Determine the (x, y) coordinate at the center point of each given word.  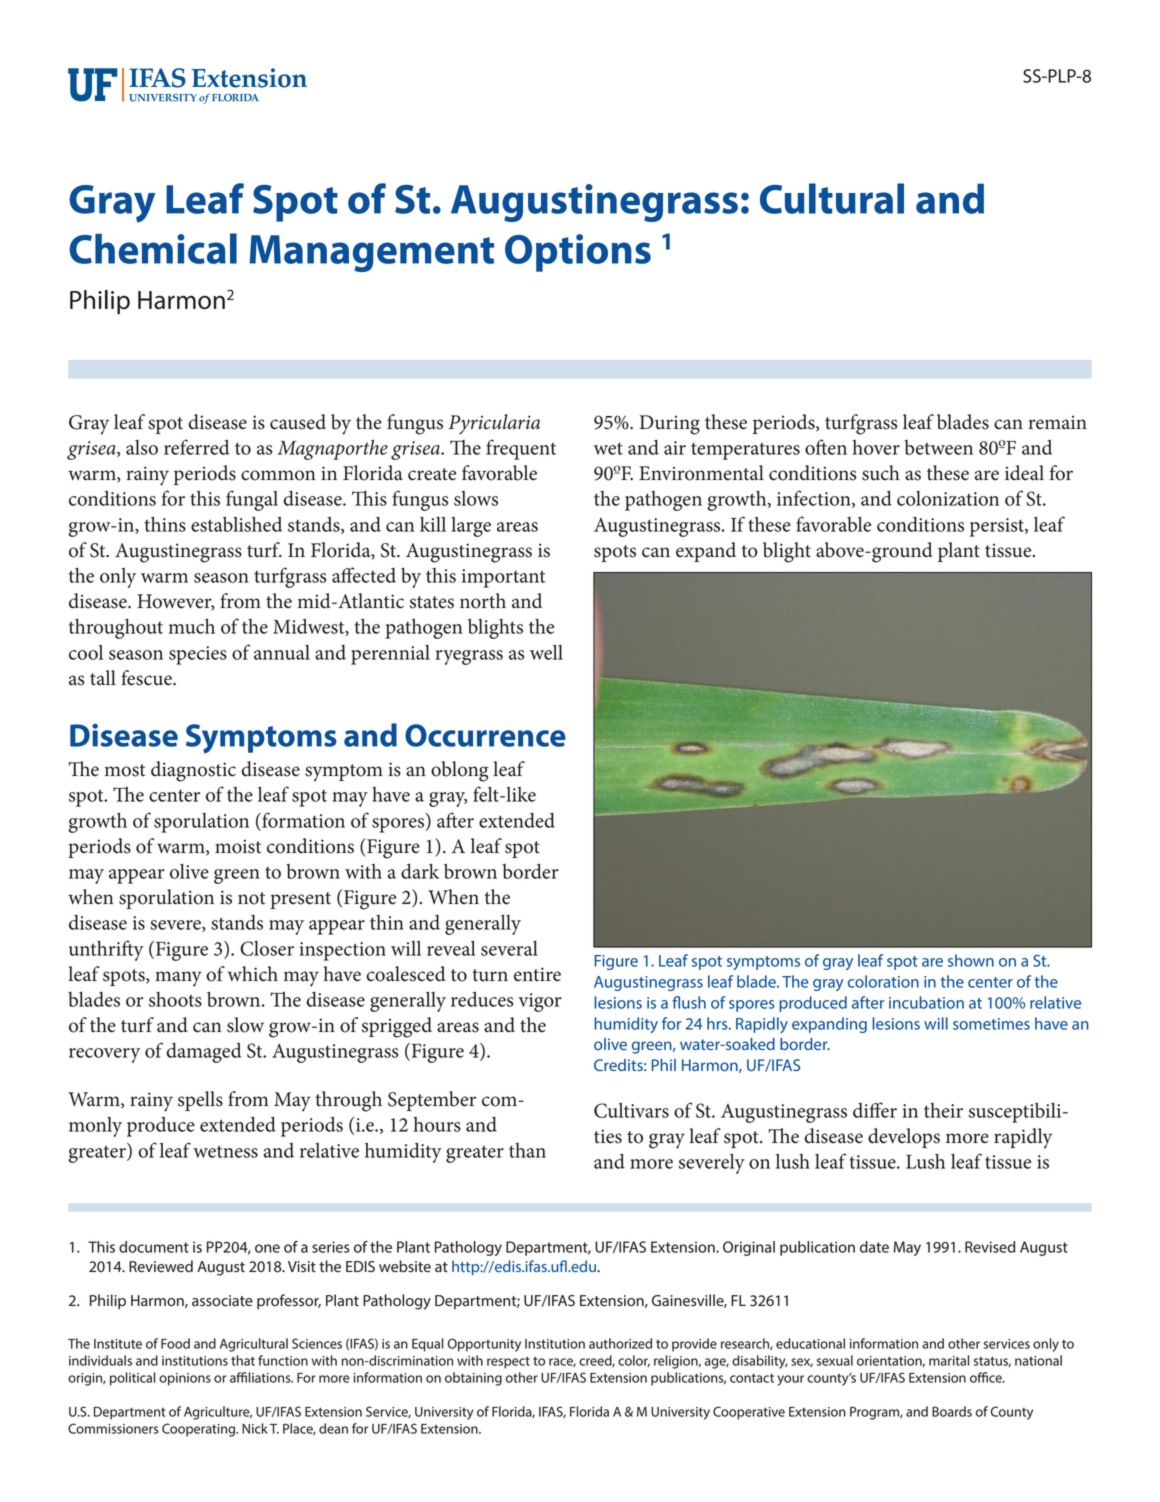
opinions (185, 1379)
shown (971, 960)
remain (1057, 423)
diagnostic (193, 771)
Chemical (153, 248)
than (527, 1150)
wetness (225, 1151)
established (236, 524)
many (178, 979)
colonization (948, 498)
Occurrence (485, 735)
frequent (521, 449)
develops (904, 1138)
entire (537, 974)
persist (998, 527)
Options (578, 253)
